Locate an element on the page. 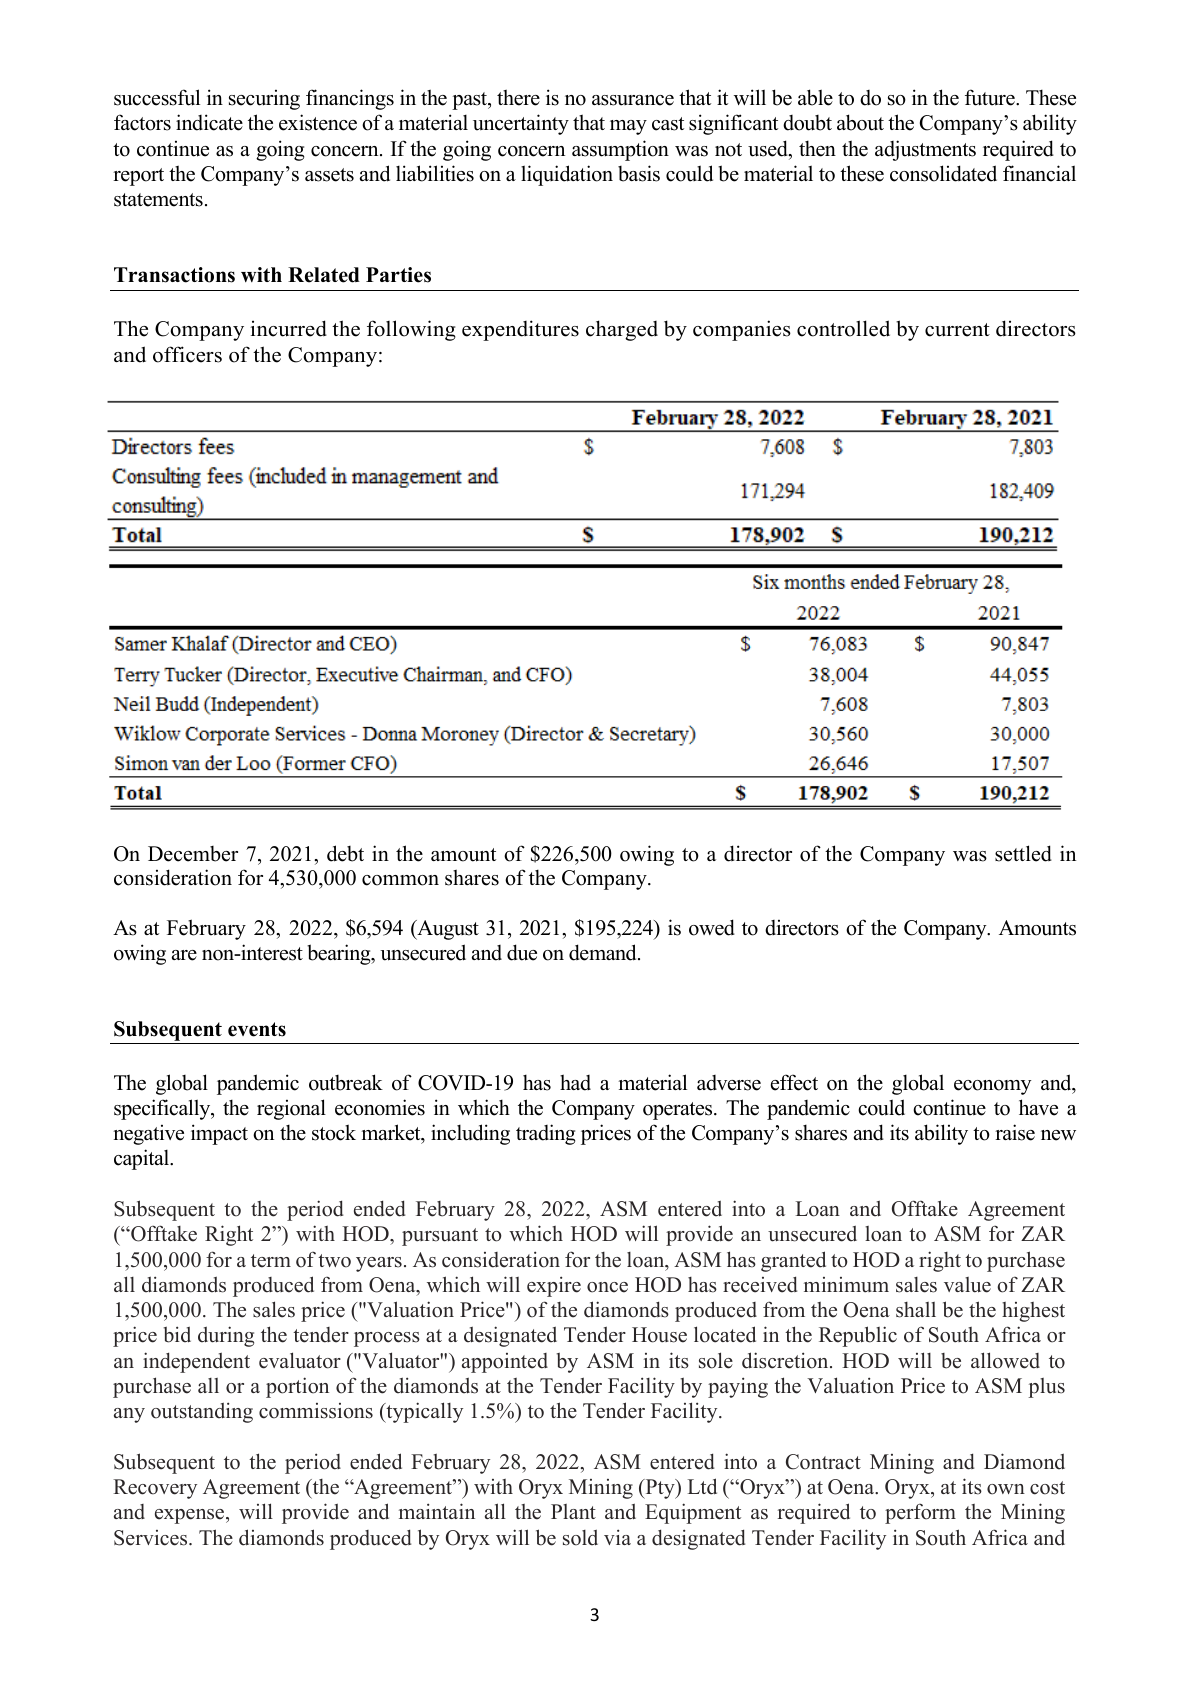  indicate is located at coordinates (209, 122).
